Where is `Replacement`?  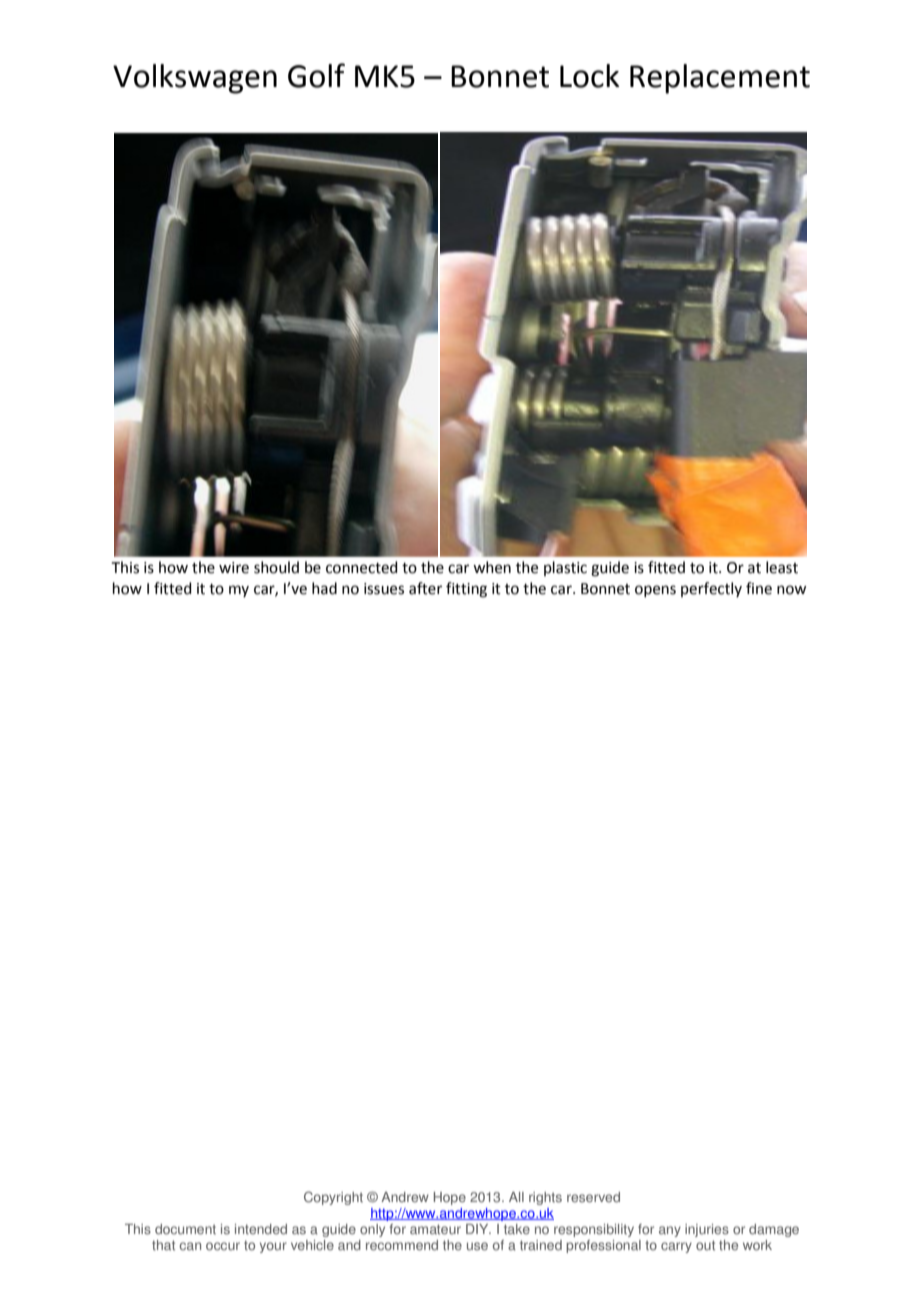
Replacement is located at coordinates (720, 79).
